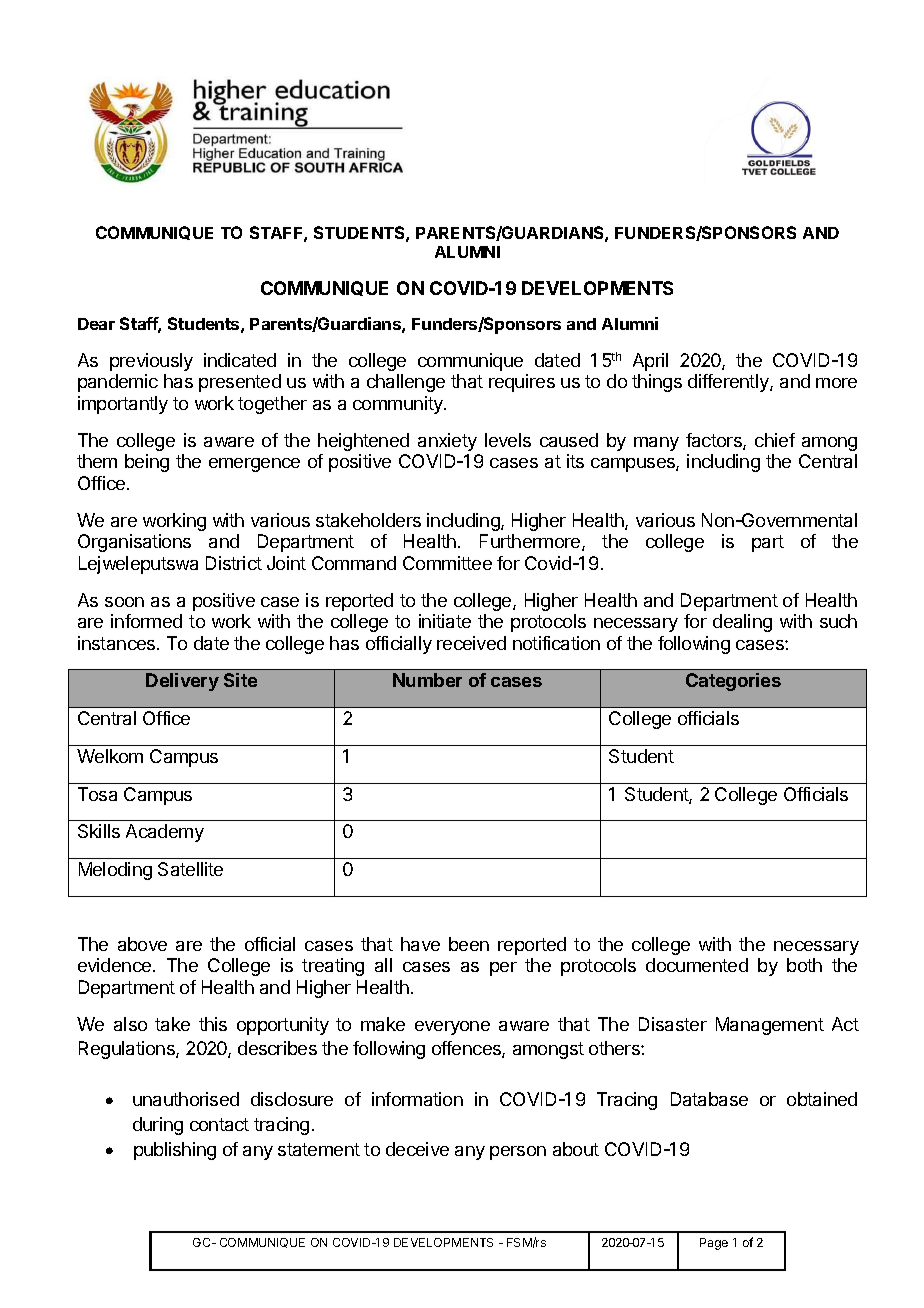 The width and height of the page is (924, 1308). I want to click on Categories, so click(733, 682).
